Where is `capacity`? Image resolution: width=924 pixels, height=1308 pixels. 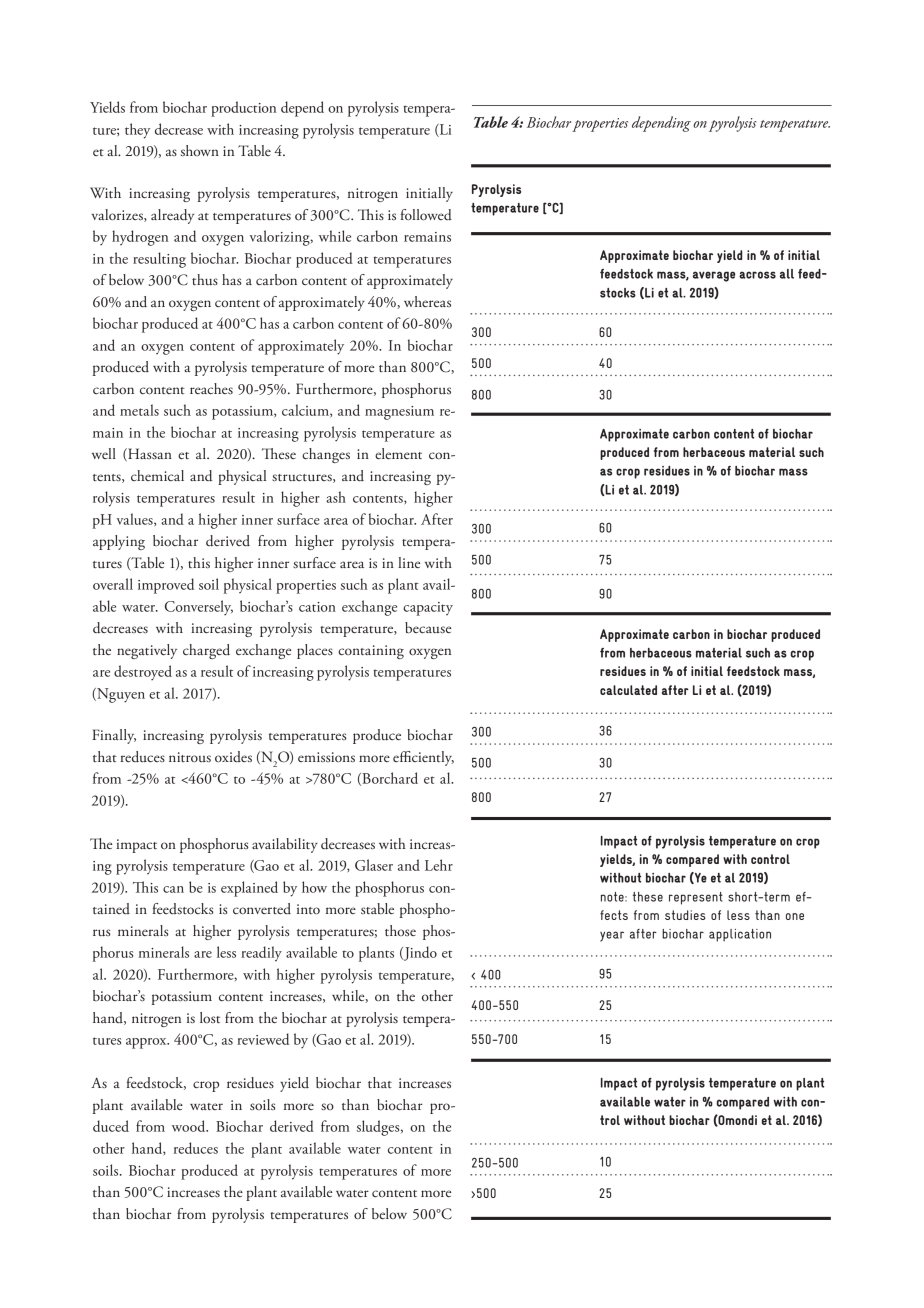
capacity is located at coordinates (428, 609).
